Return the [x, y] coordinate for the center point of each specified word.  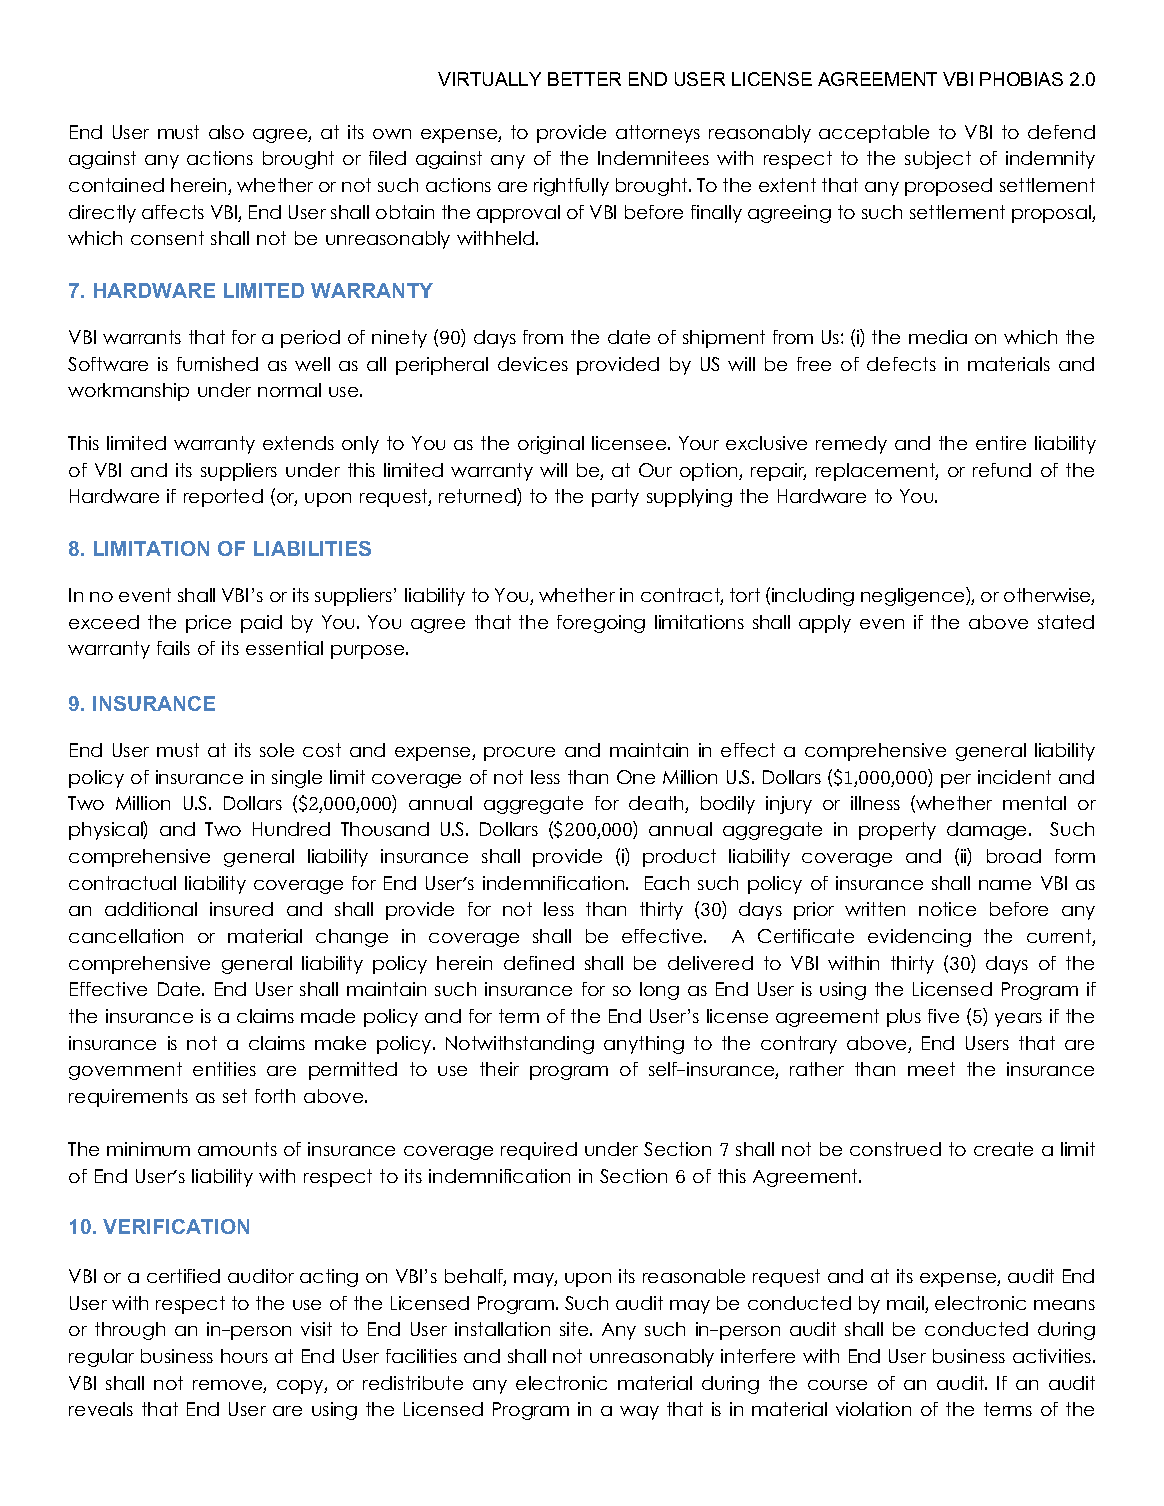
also [226, 132]
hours [244, 1356]
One [636, 777]
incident [1014, 777]
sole [277, 750]
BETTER [584, 79]
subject [938, 160]
